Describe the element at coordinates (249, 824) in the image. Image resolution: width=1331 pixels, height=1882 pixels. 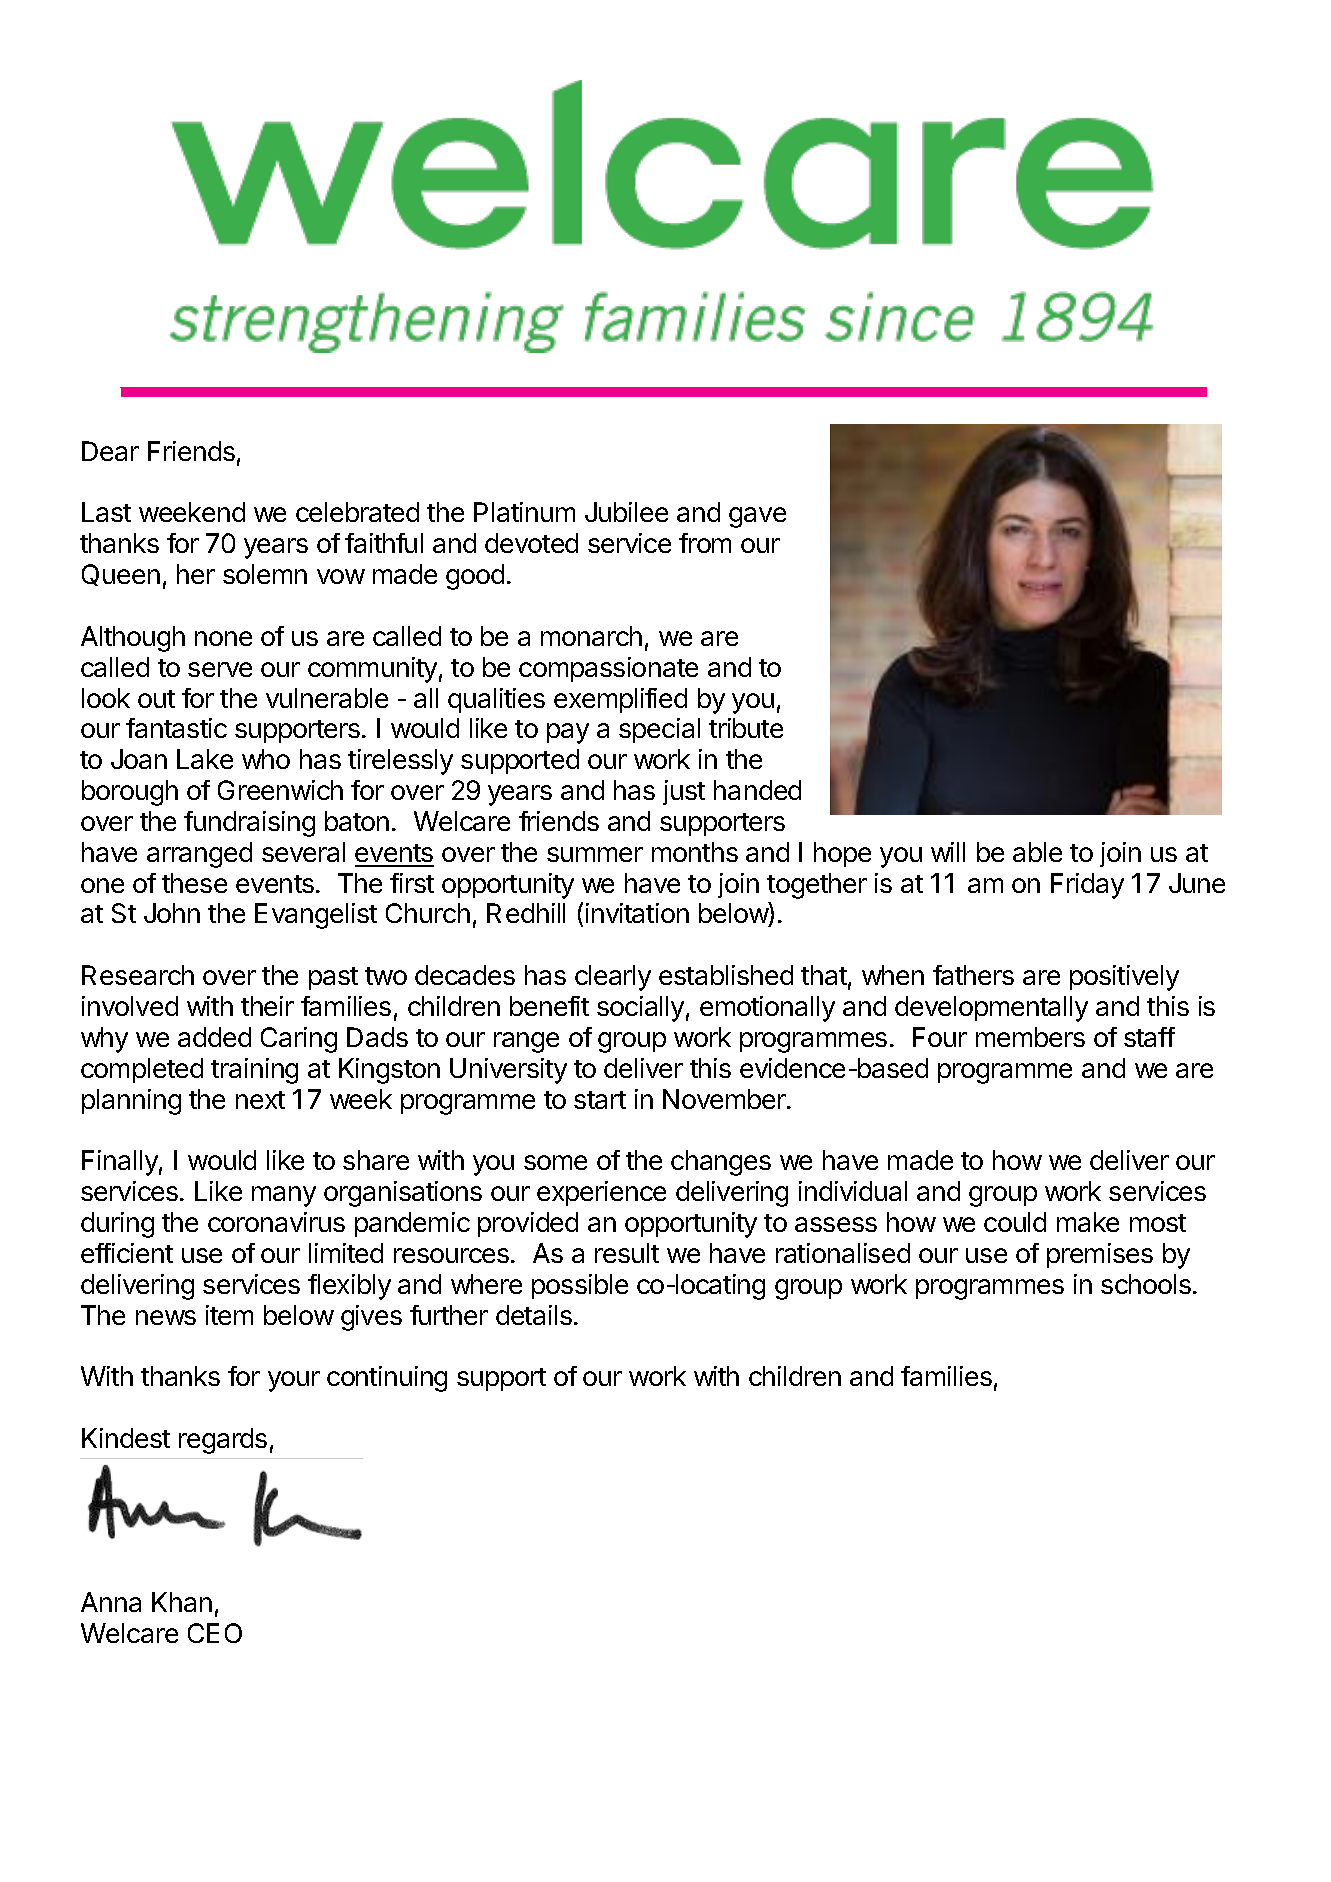
I see `fundraising` at that location.
